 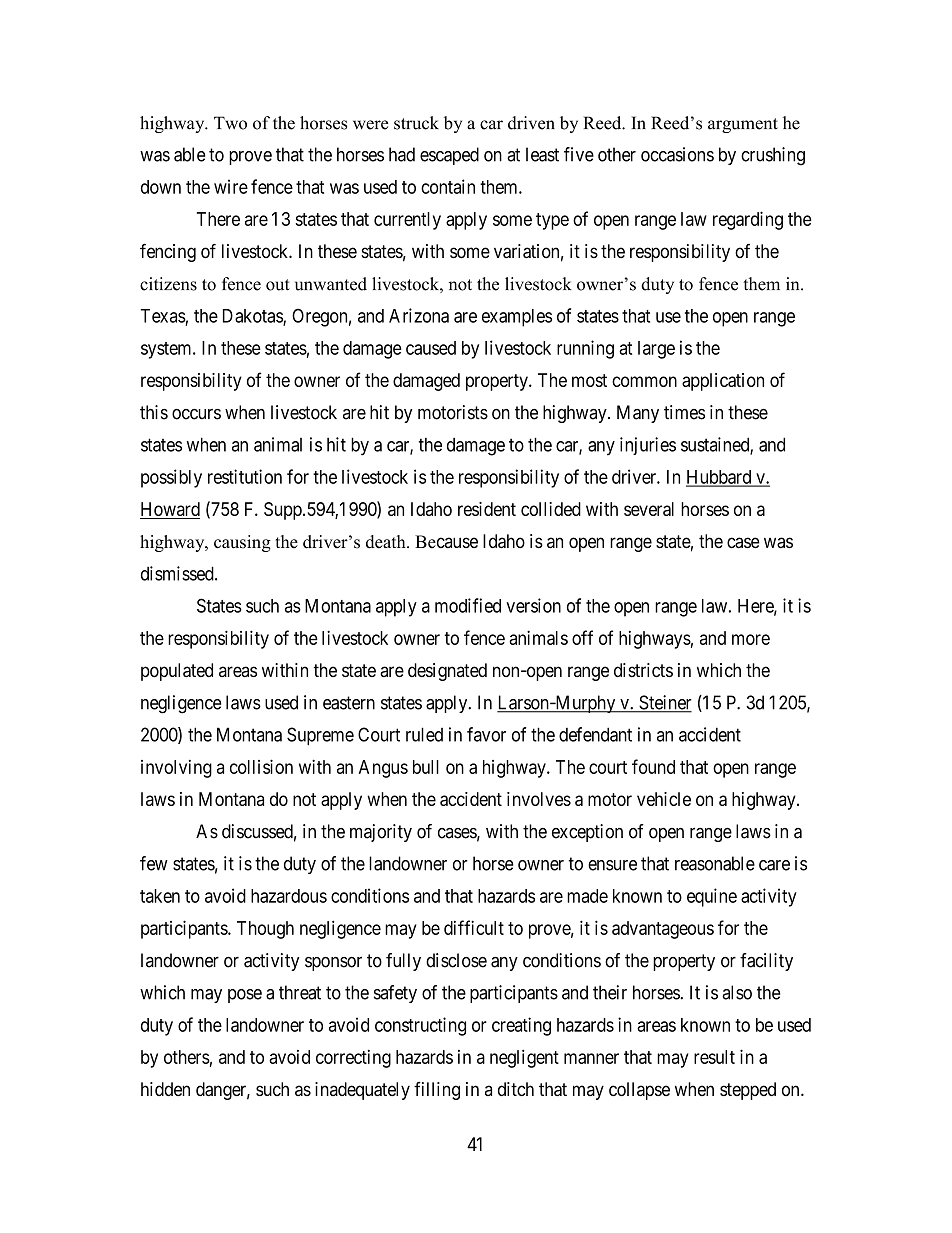 What do you see at coordinates (751, 639) in the screenshot?
I see `more` at bounding box center [751, 639].
